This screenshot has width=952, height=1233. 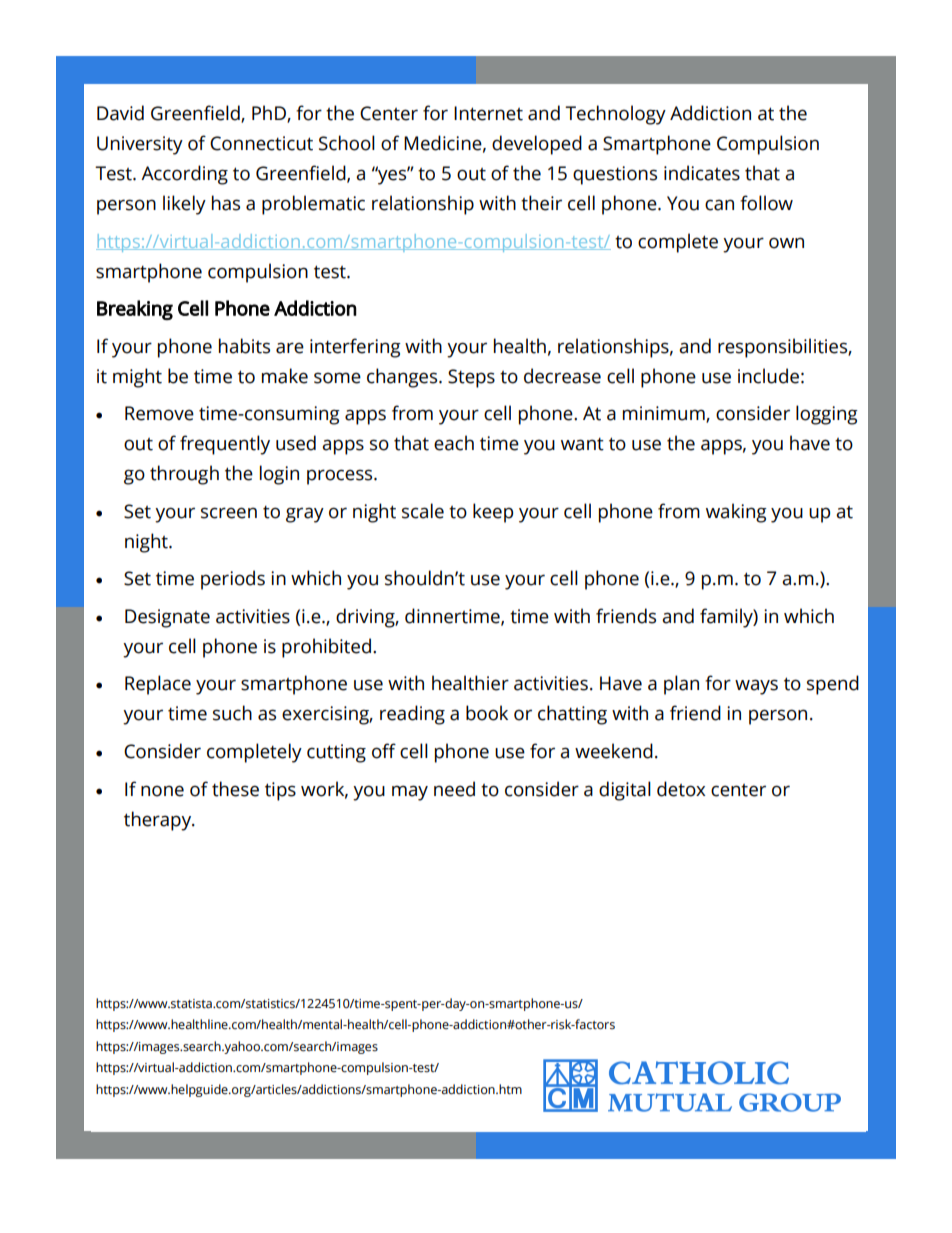 What do you see at coordinates (736, 513) in the screenshot?
I see `waking` at bounding box center [736, 513].
